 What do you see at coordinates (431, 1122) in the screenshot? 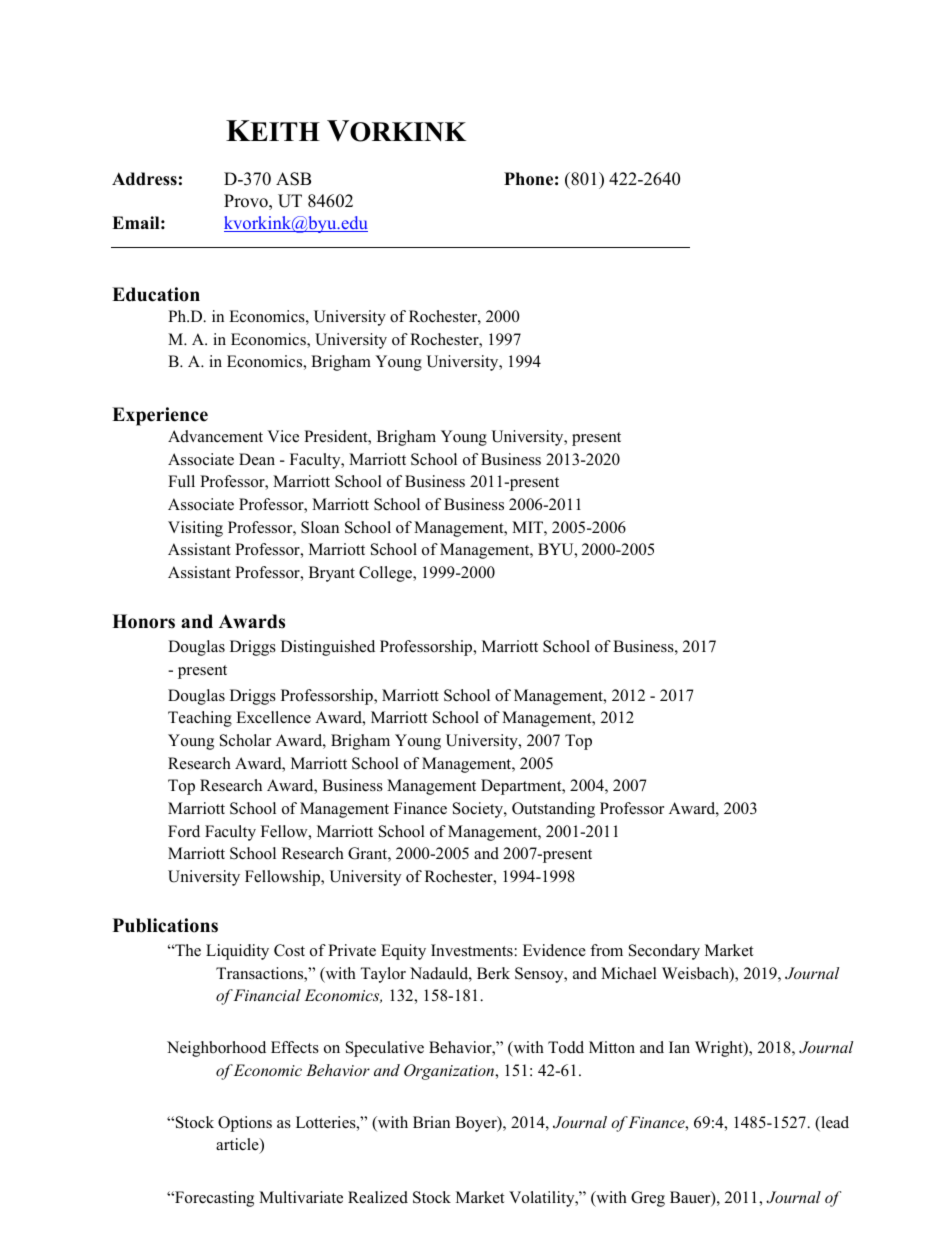
I see `Brian` at bounding box center [431, 1122].
